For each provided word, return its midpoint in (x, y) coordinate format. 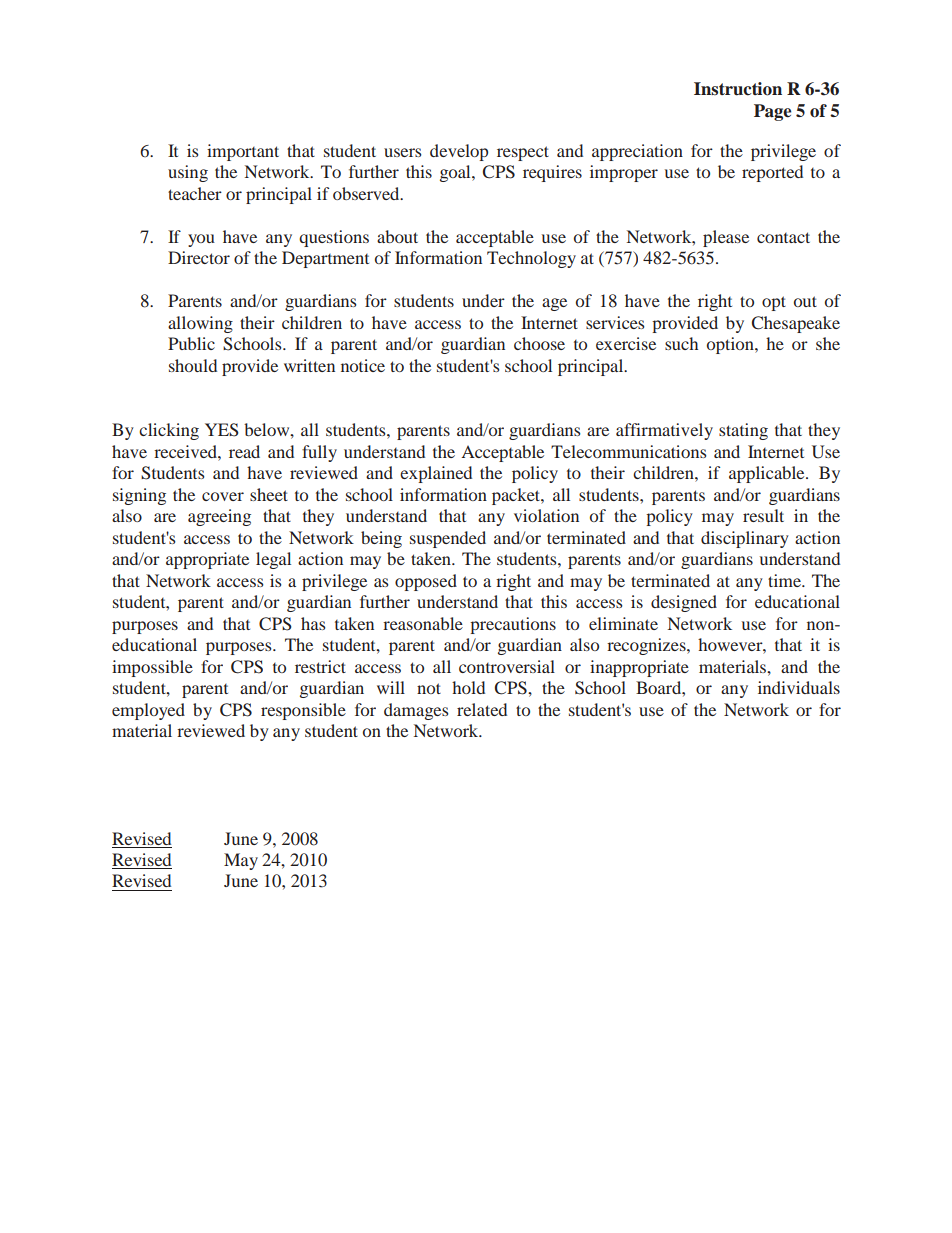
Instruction (738, 89)
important (243, 152)
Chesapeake (796, 324)
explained (436, 474)
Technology (531, 259)
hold (468, 687)
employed (148, 711)
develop (459, 152)
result (763, 515)
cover (223, 496)
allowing (200, 324)
